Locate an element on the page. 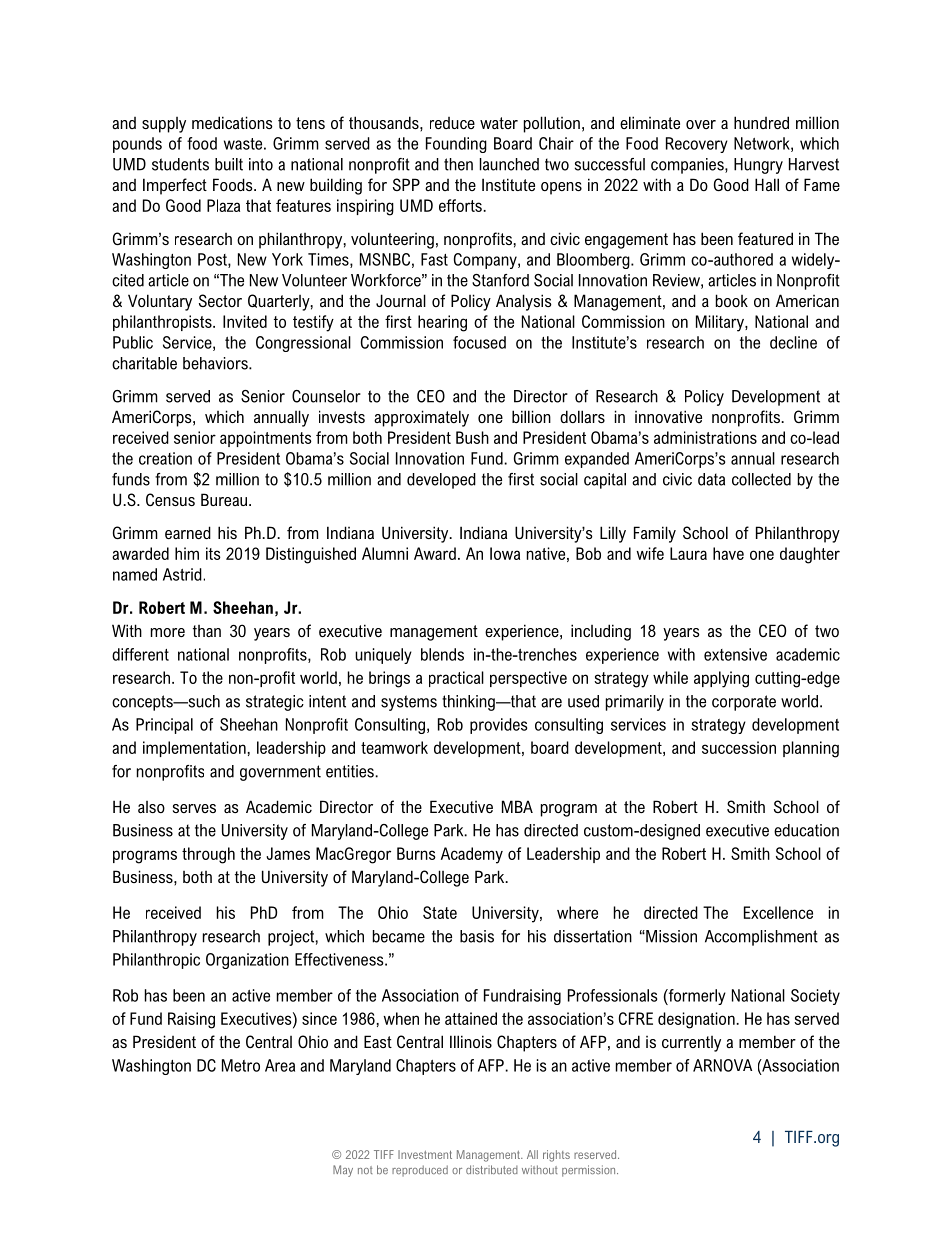 The height and width of the image is (1233, 952). Excellence is located at coordinates (778, 912).
